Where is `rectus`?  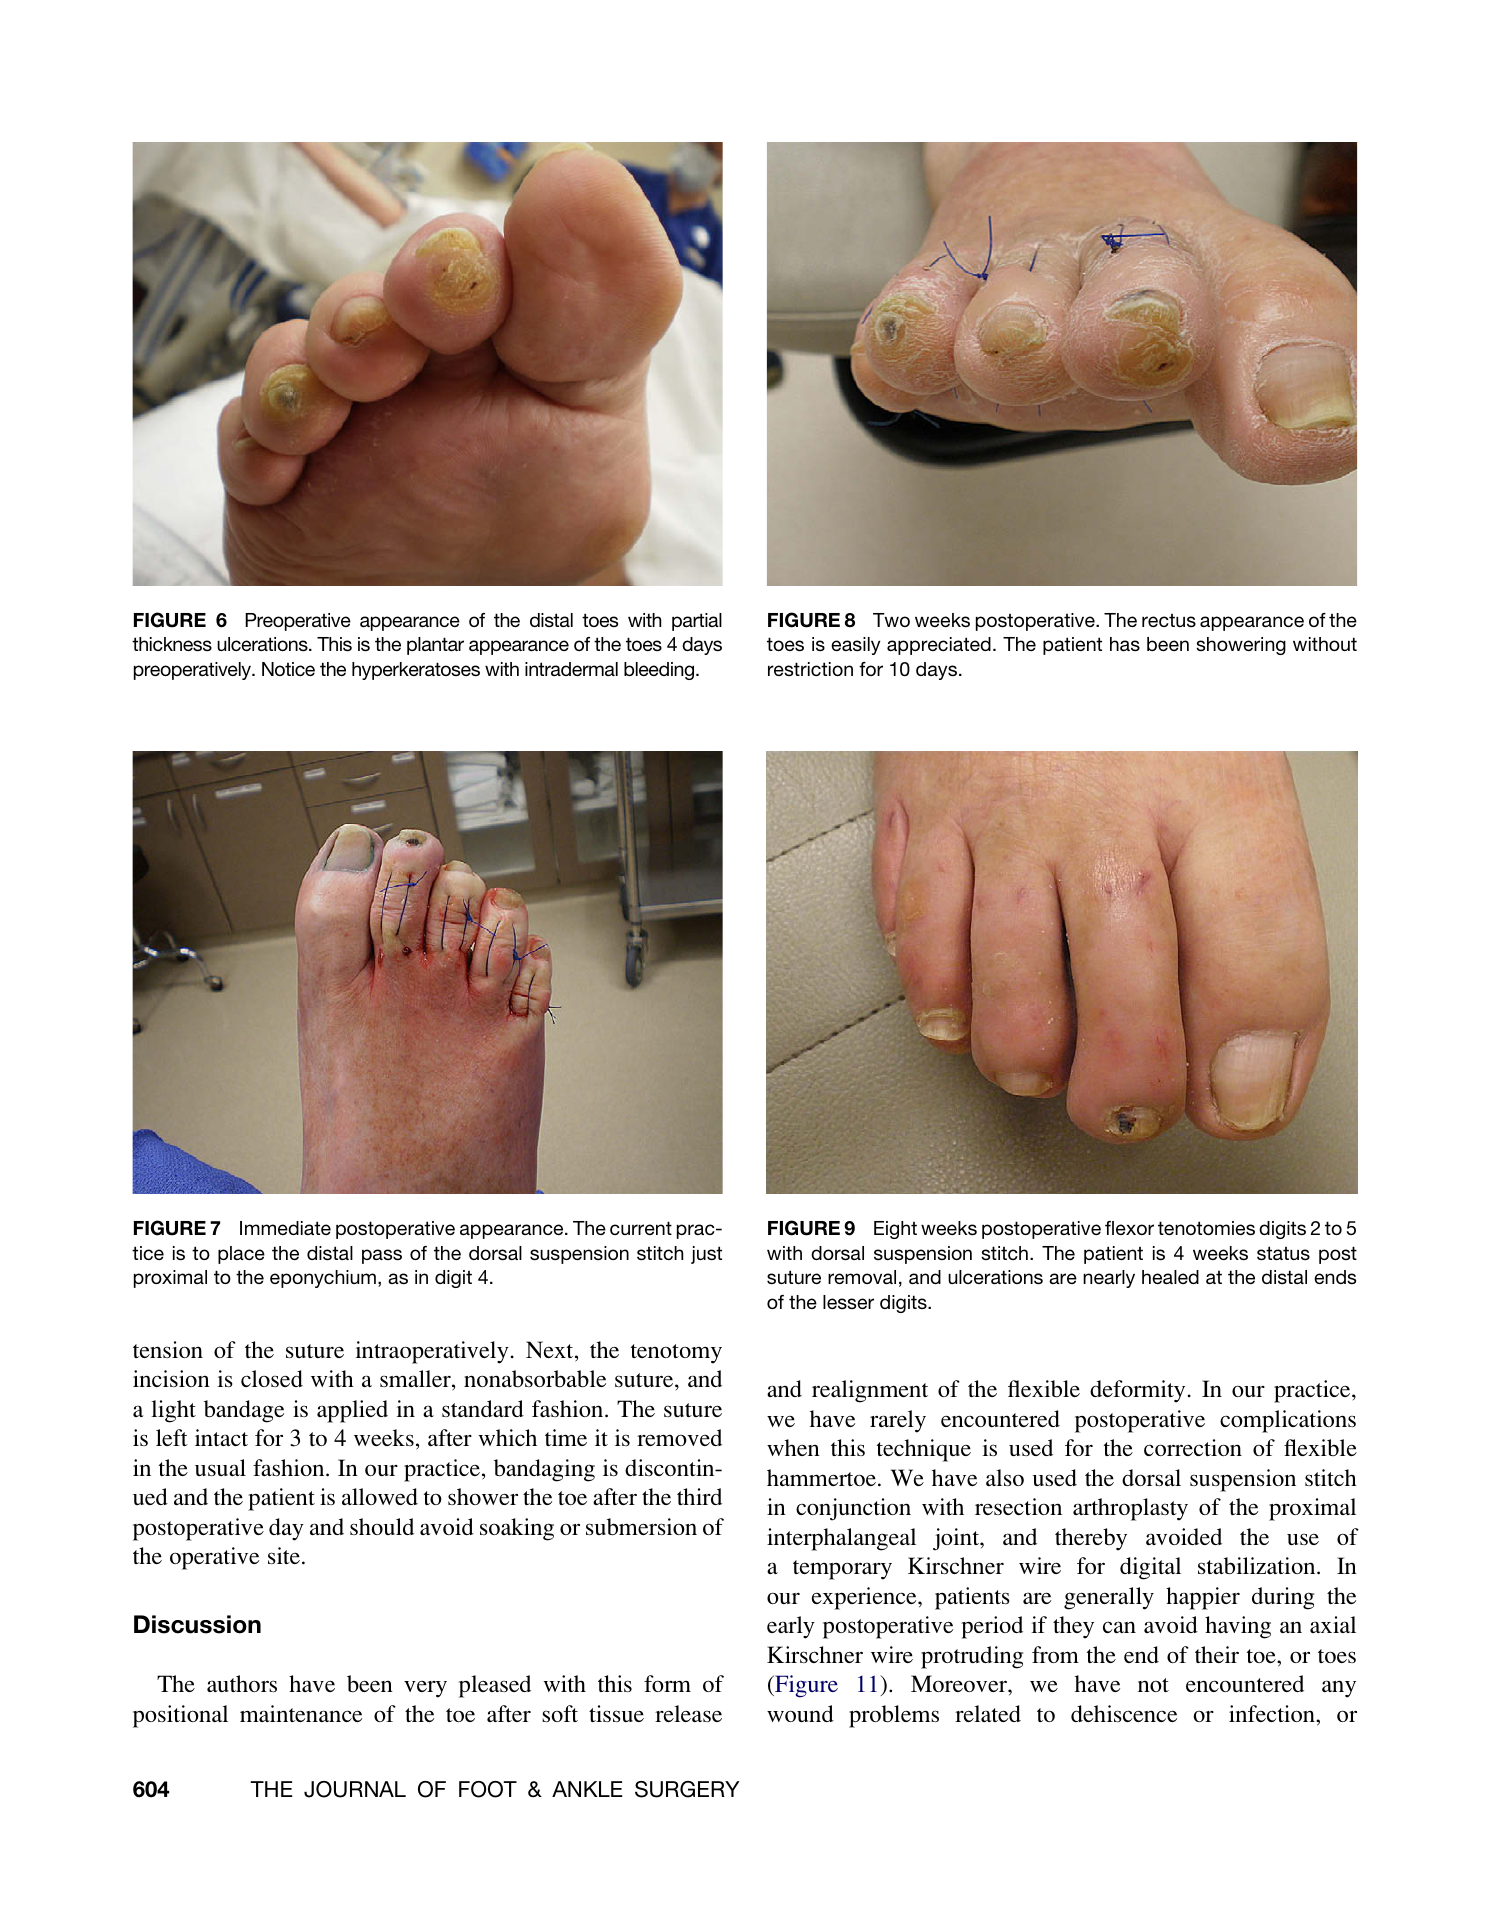
rectus is located at coordinates (1169, 620).
